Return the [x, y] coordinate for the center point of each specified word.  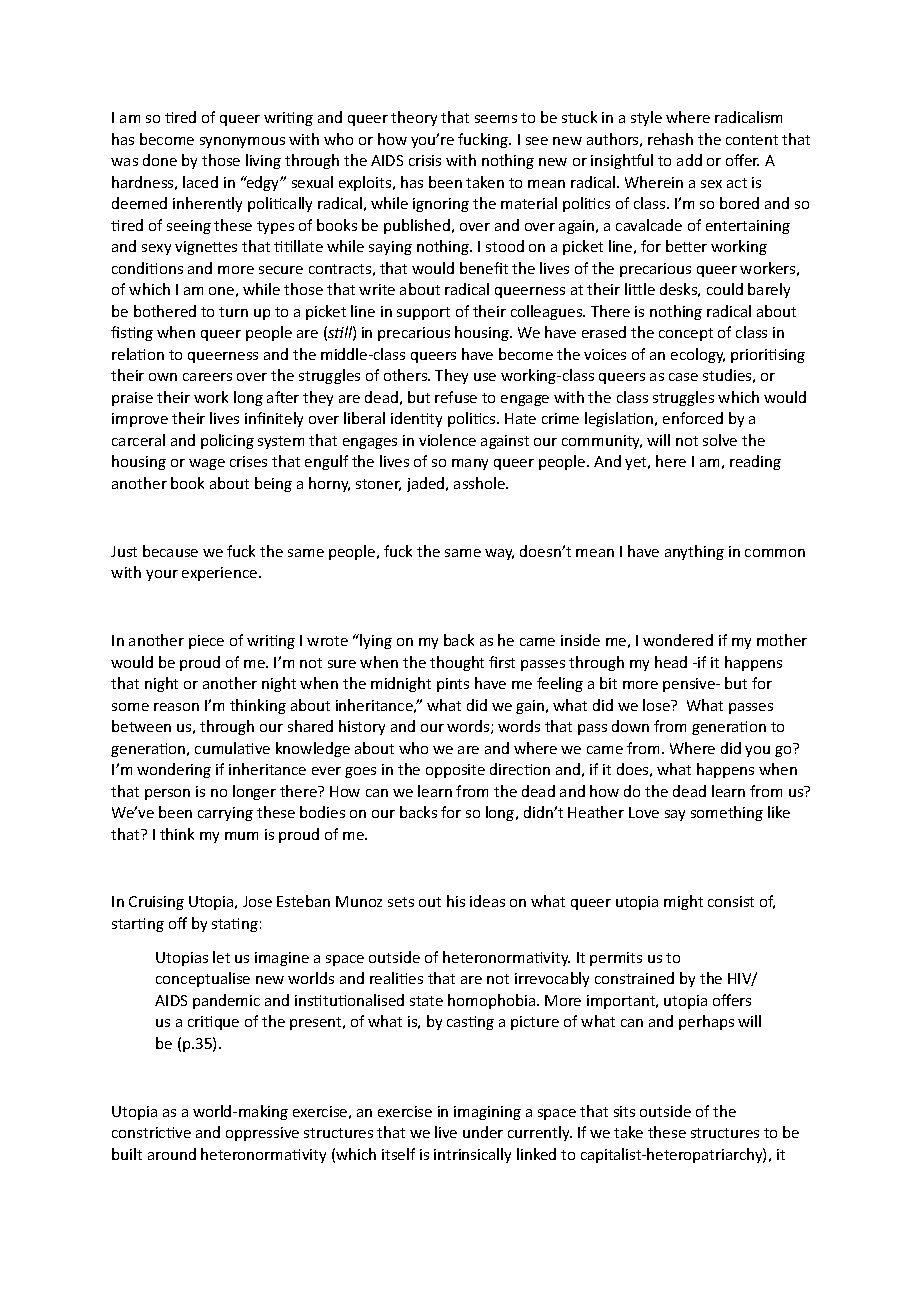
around [172, 1154]
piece [206, 642]
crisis [425, 160]
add [689, 160]
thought [457, 663]
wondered [678, 640]
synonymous [242, 142]
